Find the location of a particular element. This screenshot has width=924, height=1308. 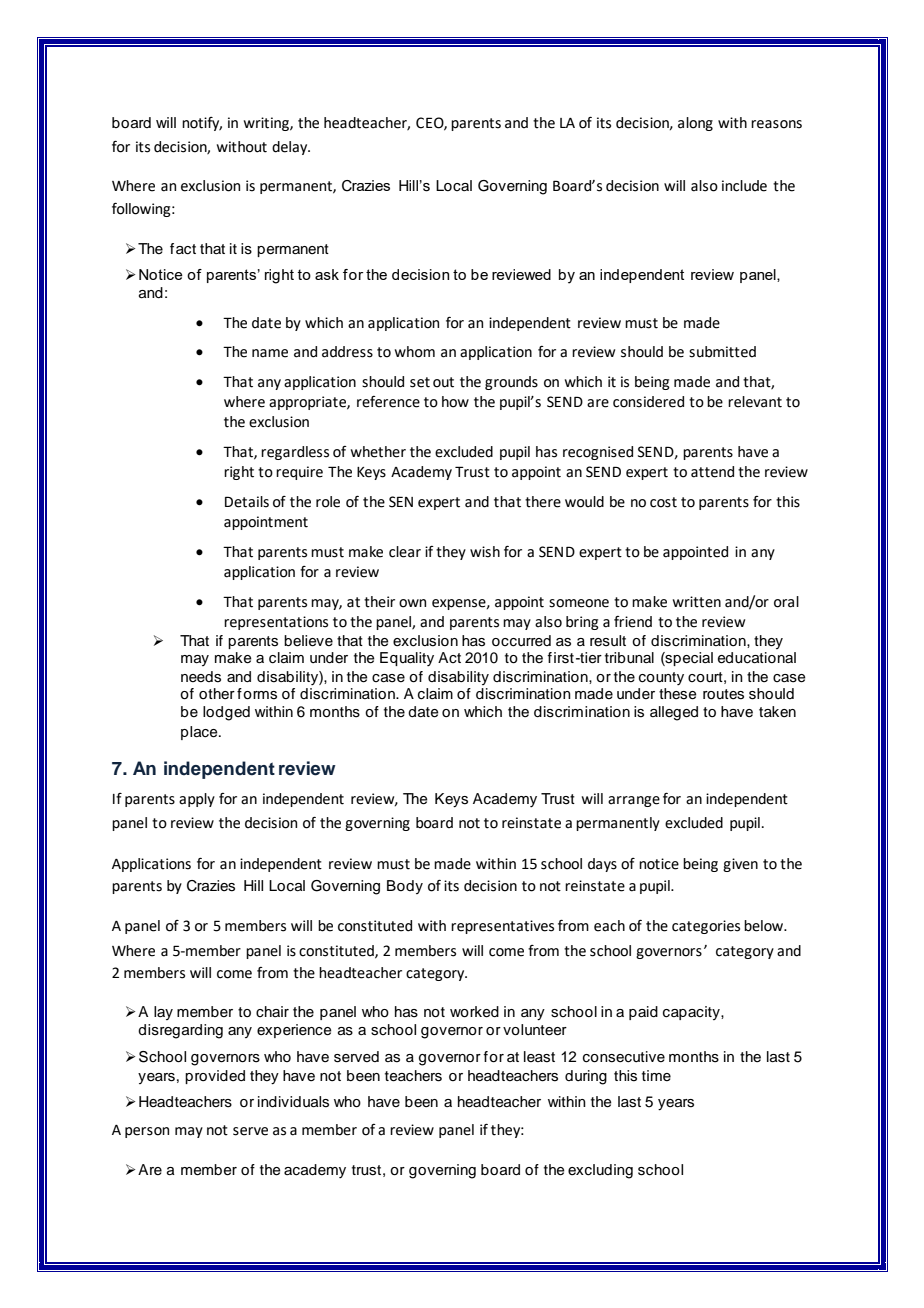

person is located at coordinates (147, 1132).
